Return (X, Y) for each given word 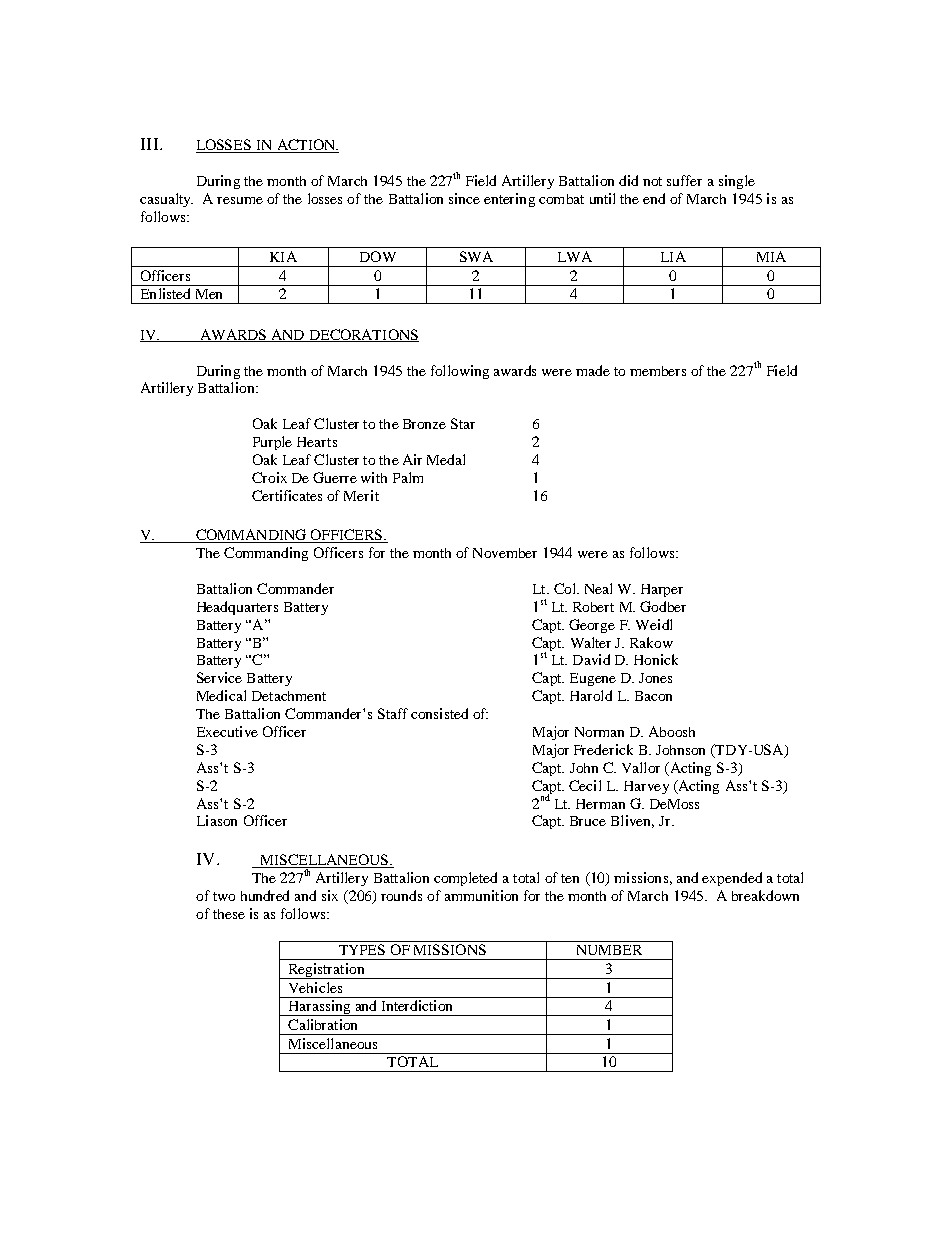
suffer (684, 180)
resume (240, 200)
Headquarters (237, 608)
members (658, 371)
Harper (662, 590)
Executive (227, 731)
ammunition (481, 895)
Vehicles (315, 987)
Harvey (646, 787)
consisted (439, 713)
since (464, 198)
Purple (272, 443)
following (460, 372)
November (505, 553)
